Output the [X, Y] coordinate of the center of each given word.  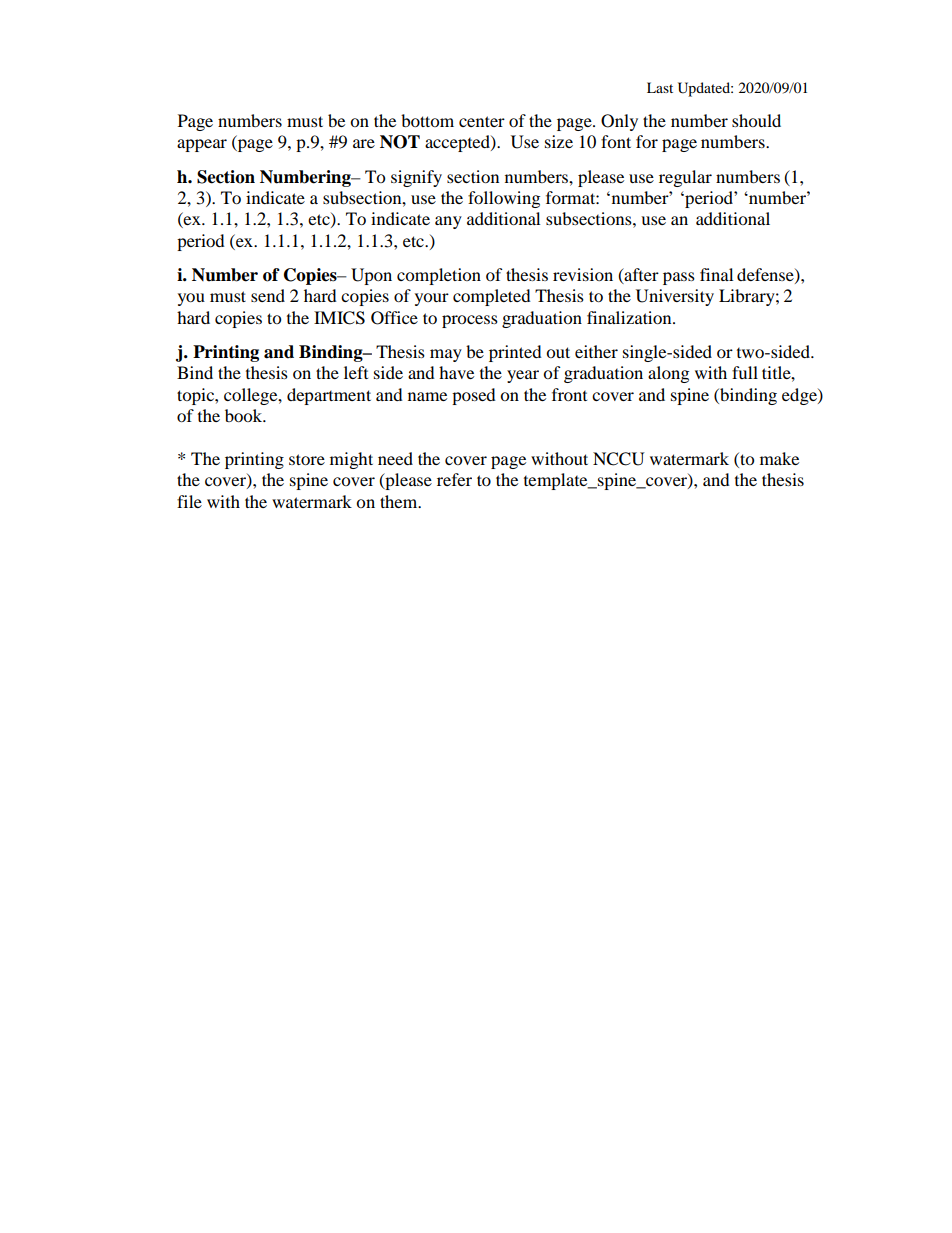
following [504, 199]
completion [439, 276]
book [245, 415]
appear [202, 145]
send [268, 295]
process [470, 321]
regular [685, 178]
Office [394, 318]
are [364, 143]
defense [766, 275]
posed [474, 396]
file [189, 501]
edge [800, 396]
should [756, 120]
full [745, 372]
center [482, 121]
